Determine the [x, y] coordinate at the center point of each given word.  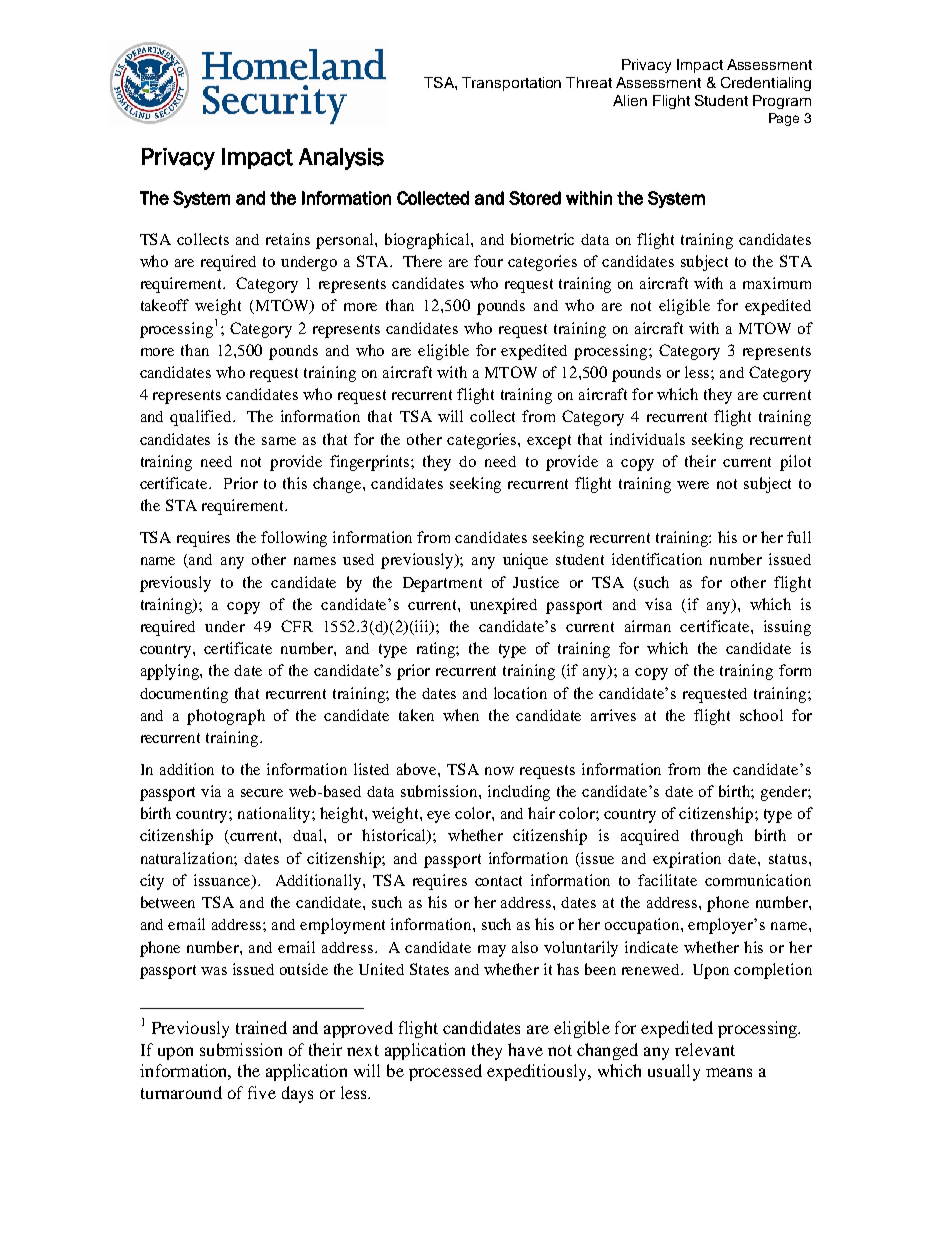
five [262, 1092]
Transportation [511, 84]
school [761, 715]
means [729, 1072]
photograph [226, 717]
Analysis [341, 159]
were [693, 485]
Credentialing [766, 84]
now [499, 771]
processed [445, 1072]
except [549, 442]
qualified [202, 418]
